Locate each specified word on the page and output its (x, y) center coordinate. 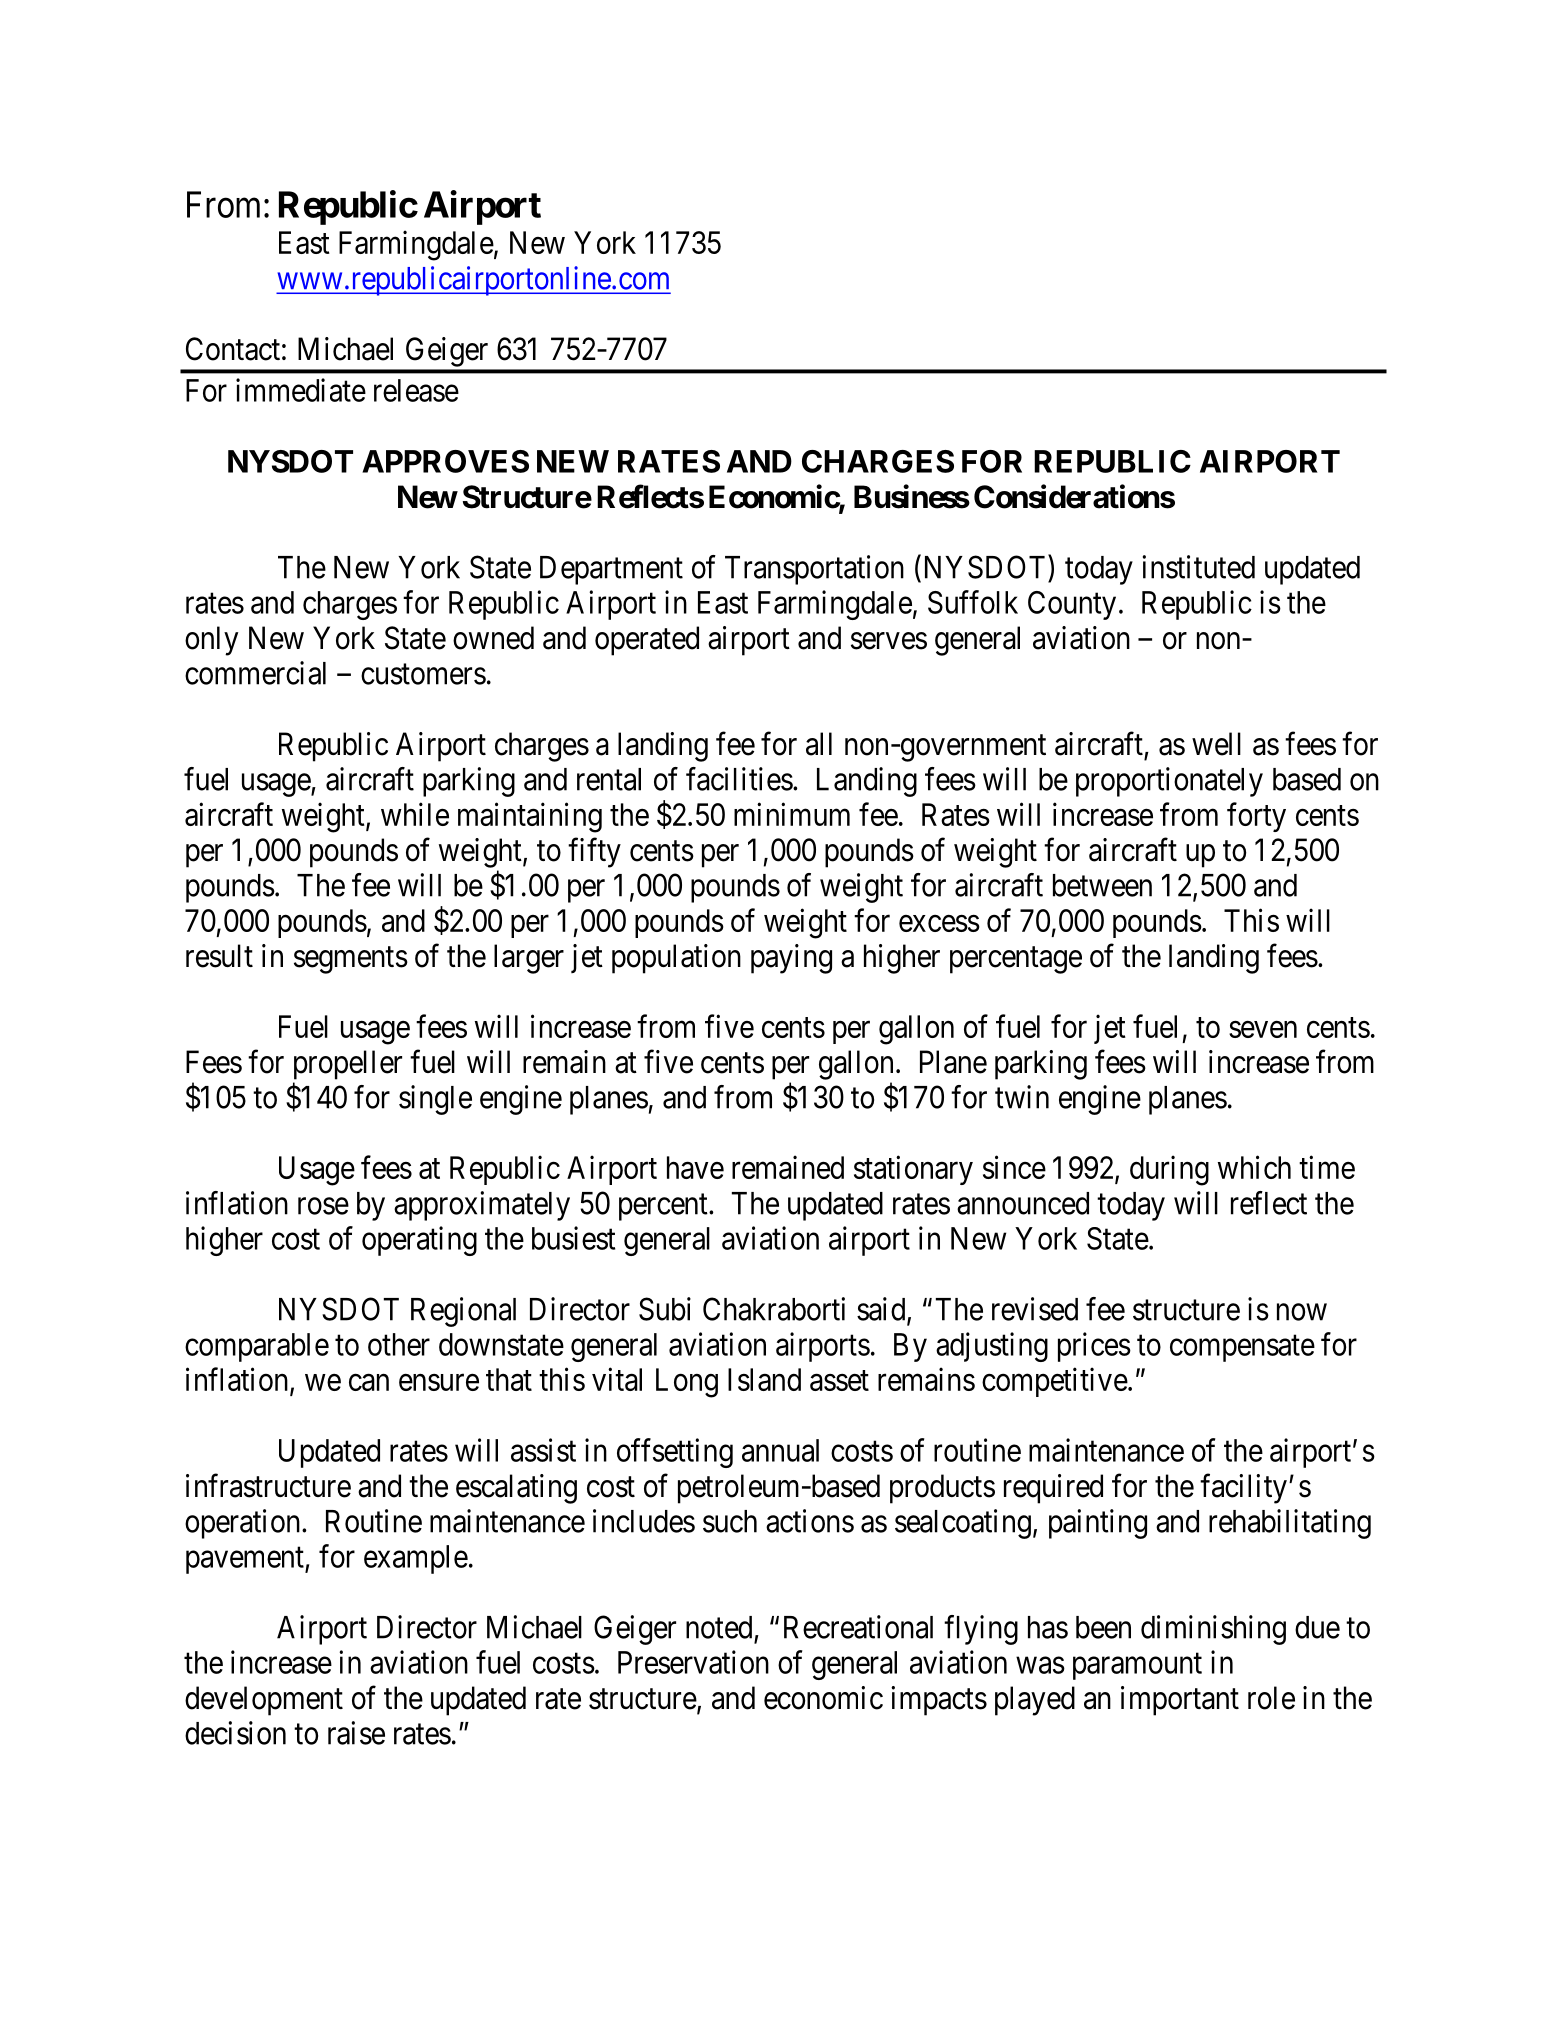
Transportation (814, 570)
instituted (1199, 567)
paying (791, 959)
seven (1263, 1029)
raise (356, 1733)
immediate (301, 390)
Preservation (693, 1662)
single (435, 1100)
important (1180, 1701)
